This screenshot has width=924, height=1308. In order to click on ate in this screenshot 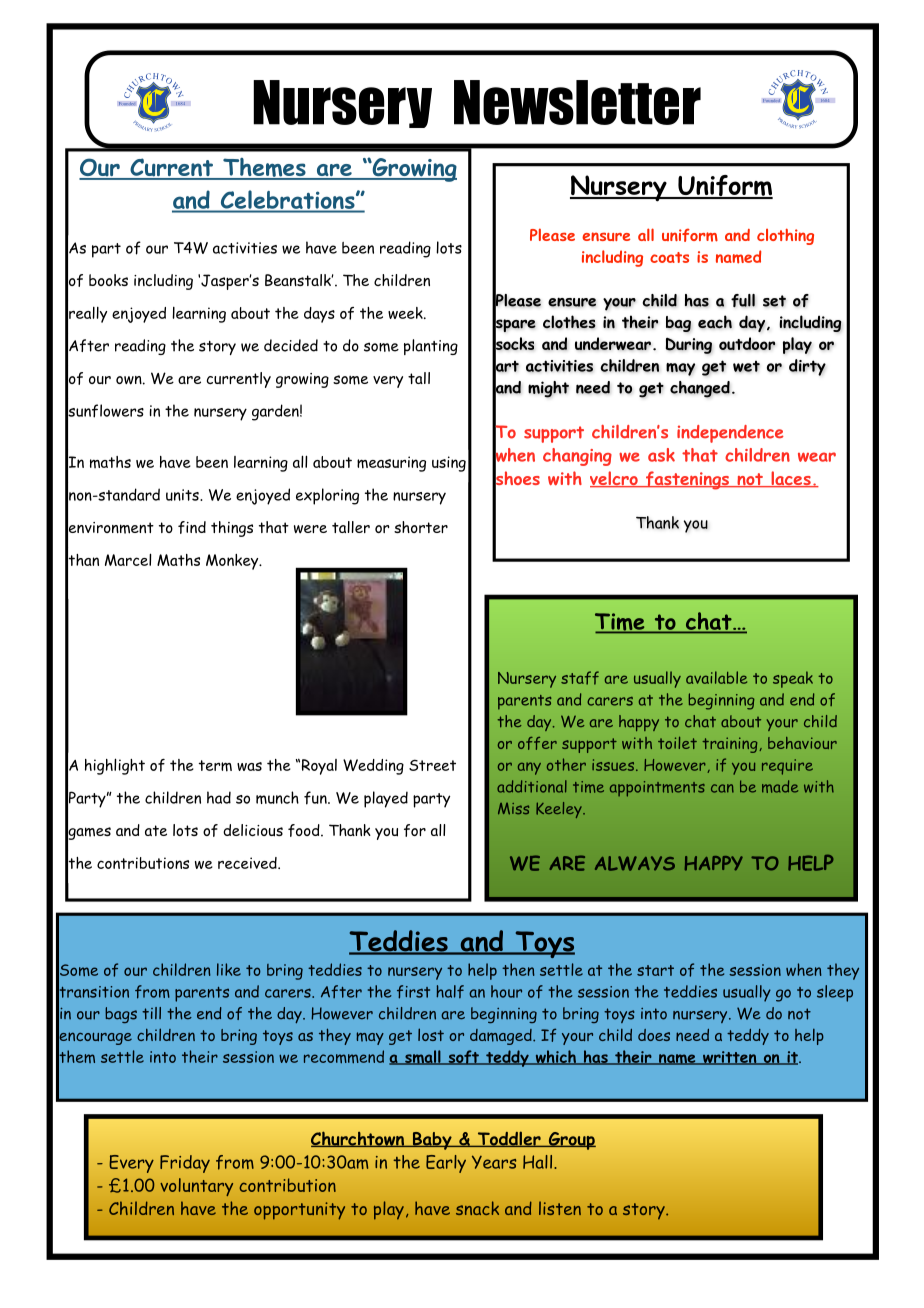, I will do `click(156, 830)`.
